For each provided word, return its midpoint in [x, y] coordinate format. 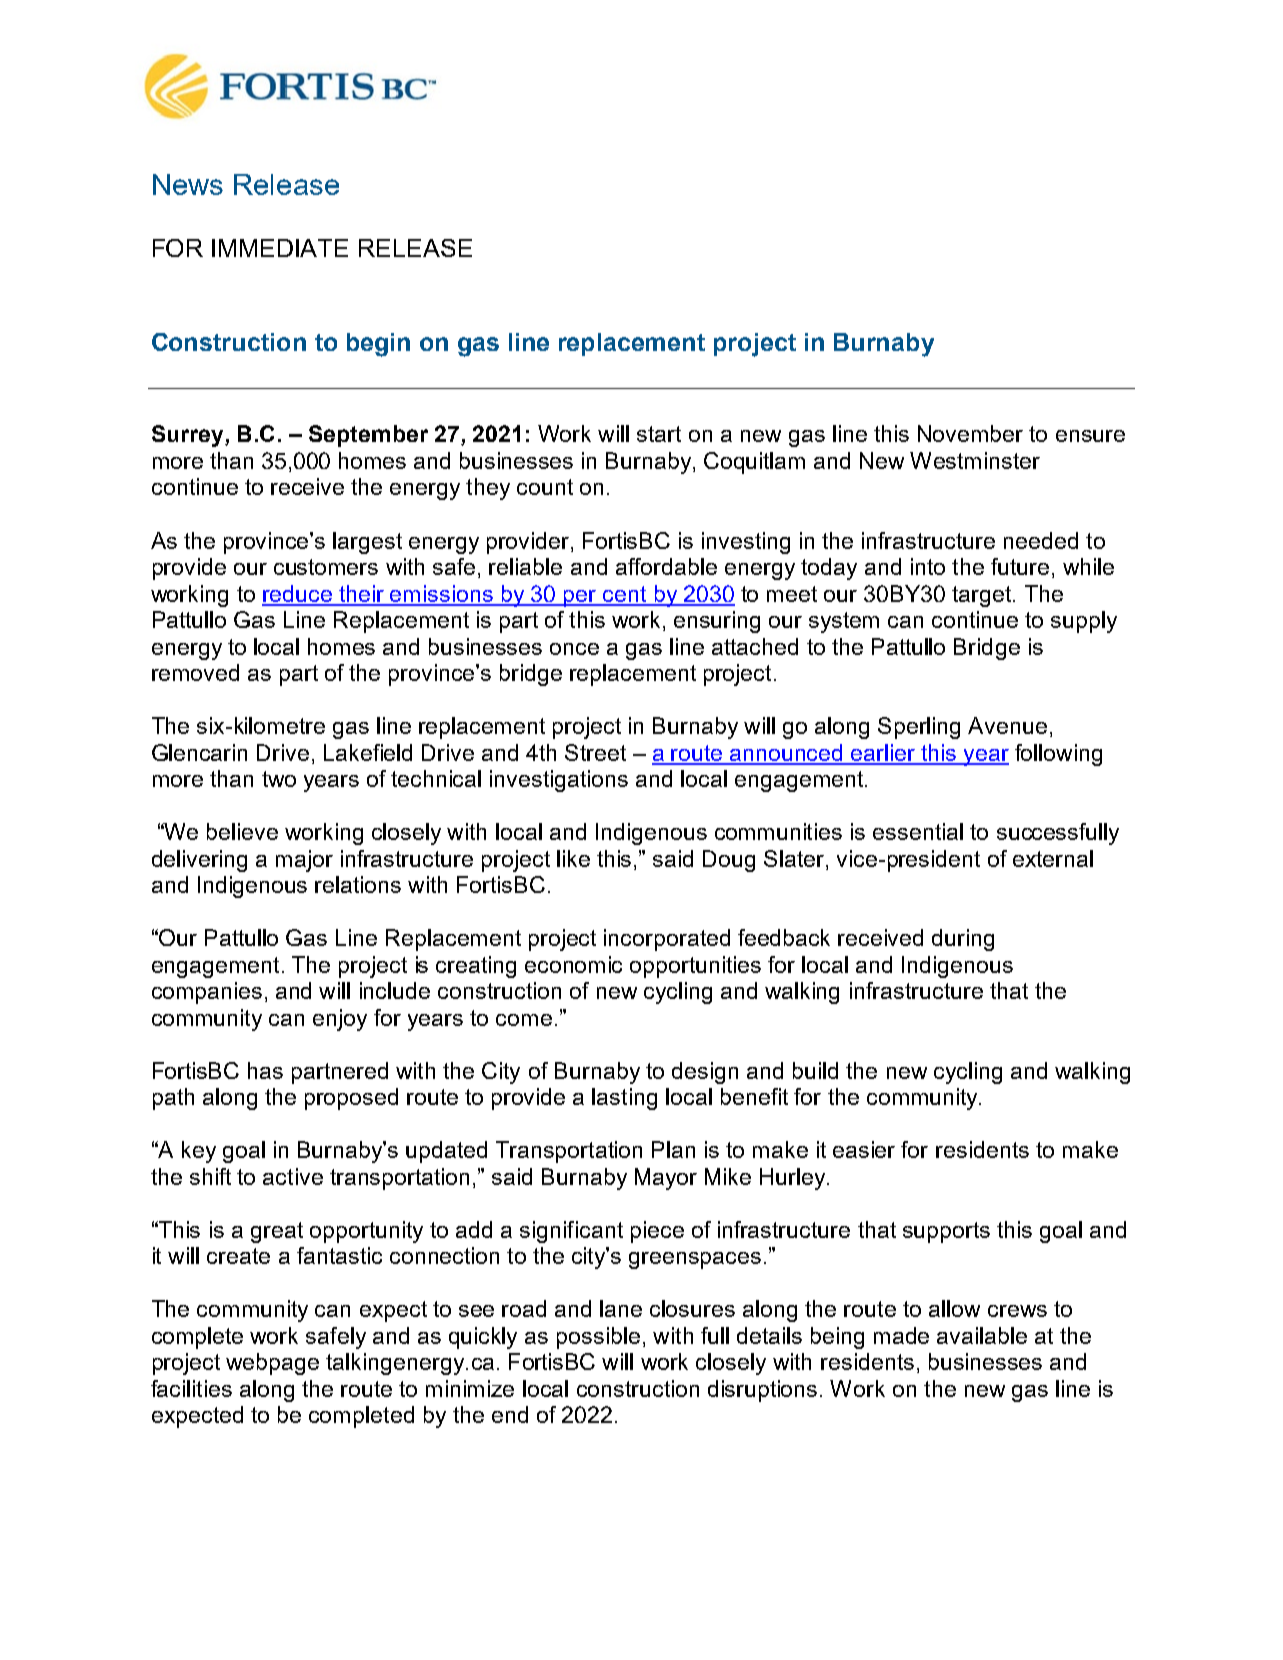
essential [918, 831]
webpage [272, 1364]
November [970, 433]
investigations [559, 781]
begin [378, 345]
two [279, 779]
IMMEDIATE [280, 248]
